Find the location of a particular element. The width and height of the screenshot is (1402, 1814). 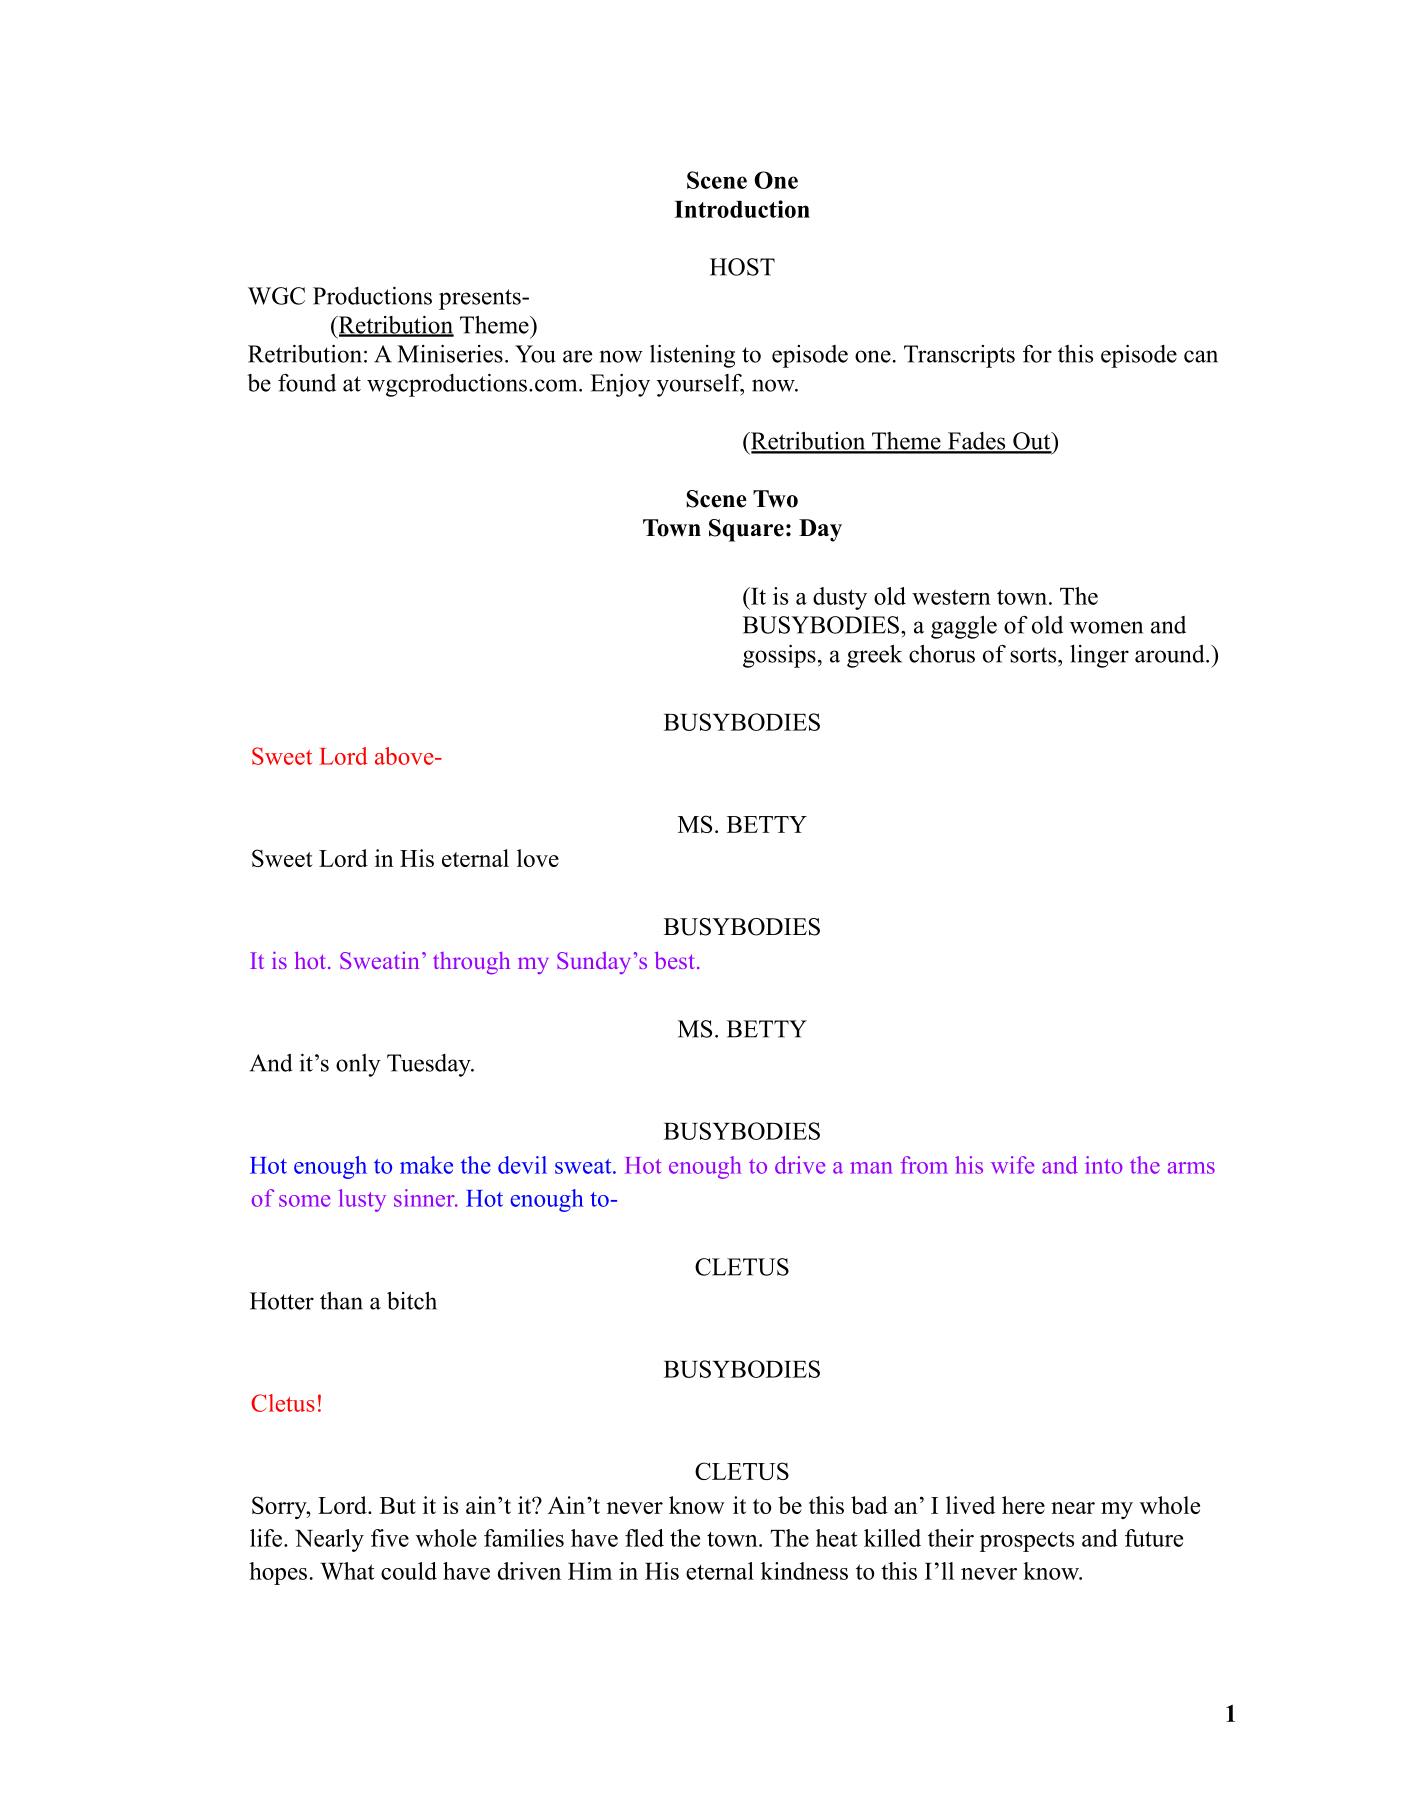

for is located at coordinates (1037, 354).
